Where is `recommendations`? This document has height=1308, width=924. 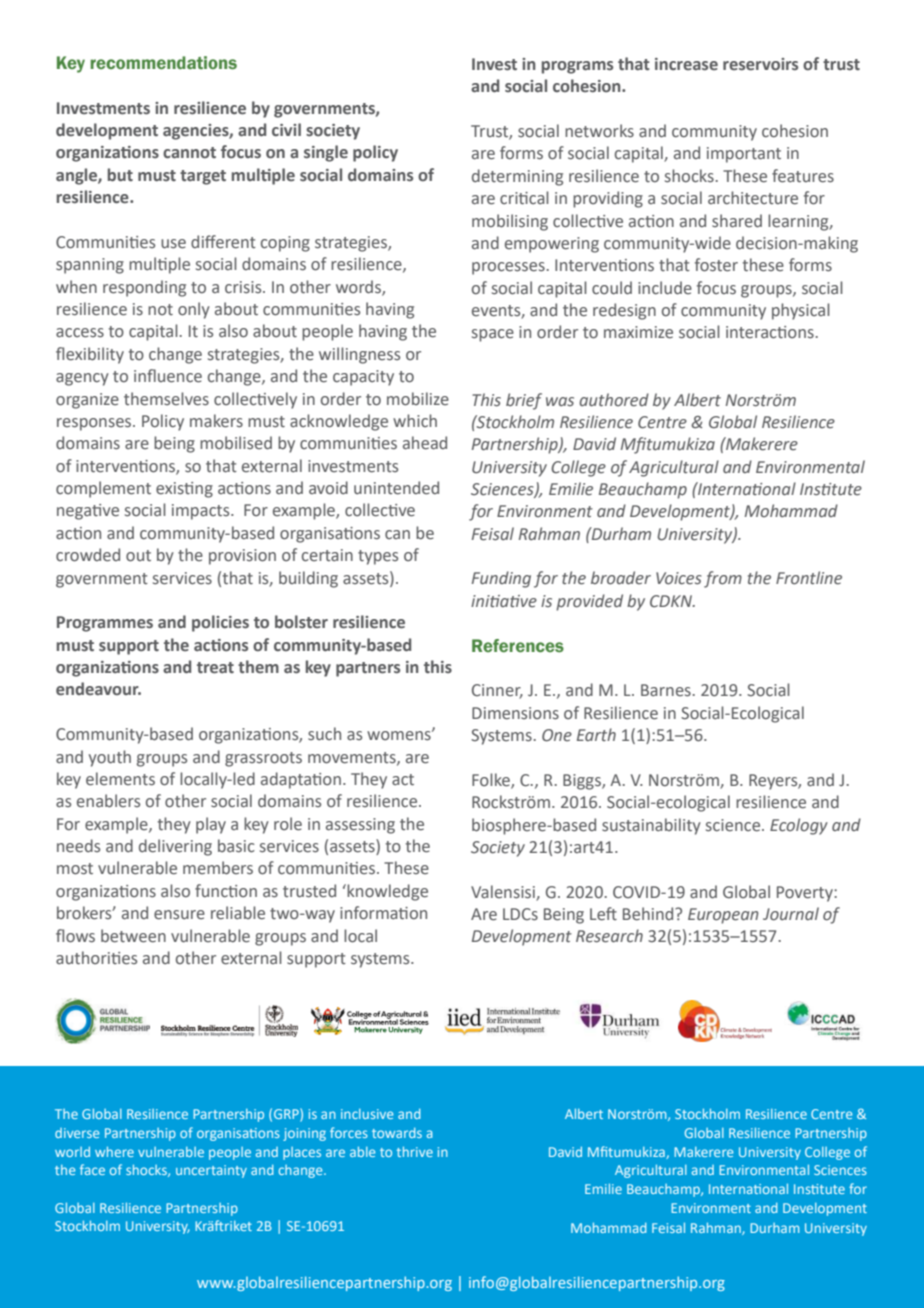
recommendations is located at coordinates (163, 63).
